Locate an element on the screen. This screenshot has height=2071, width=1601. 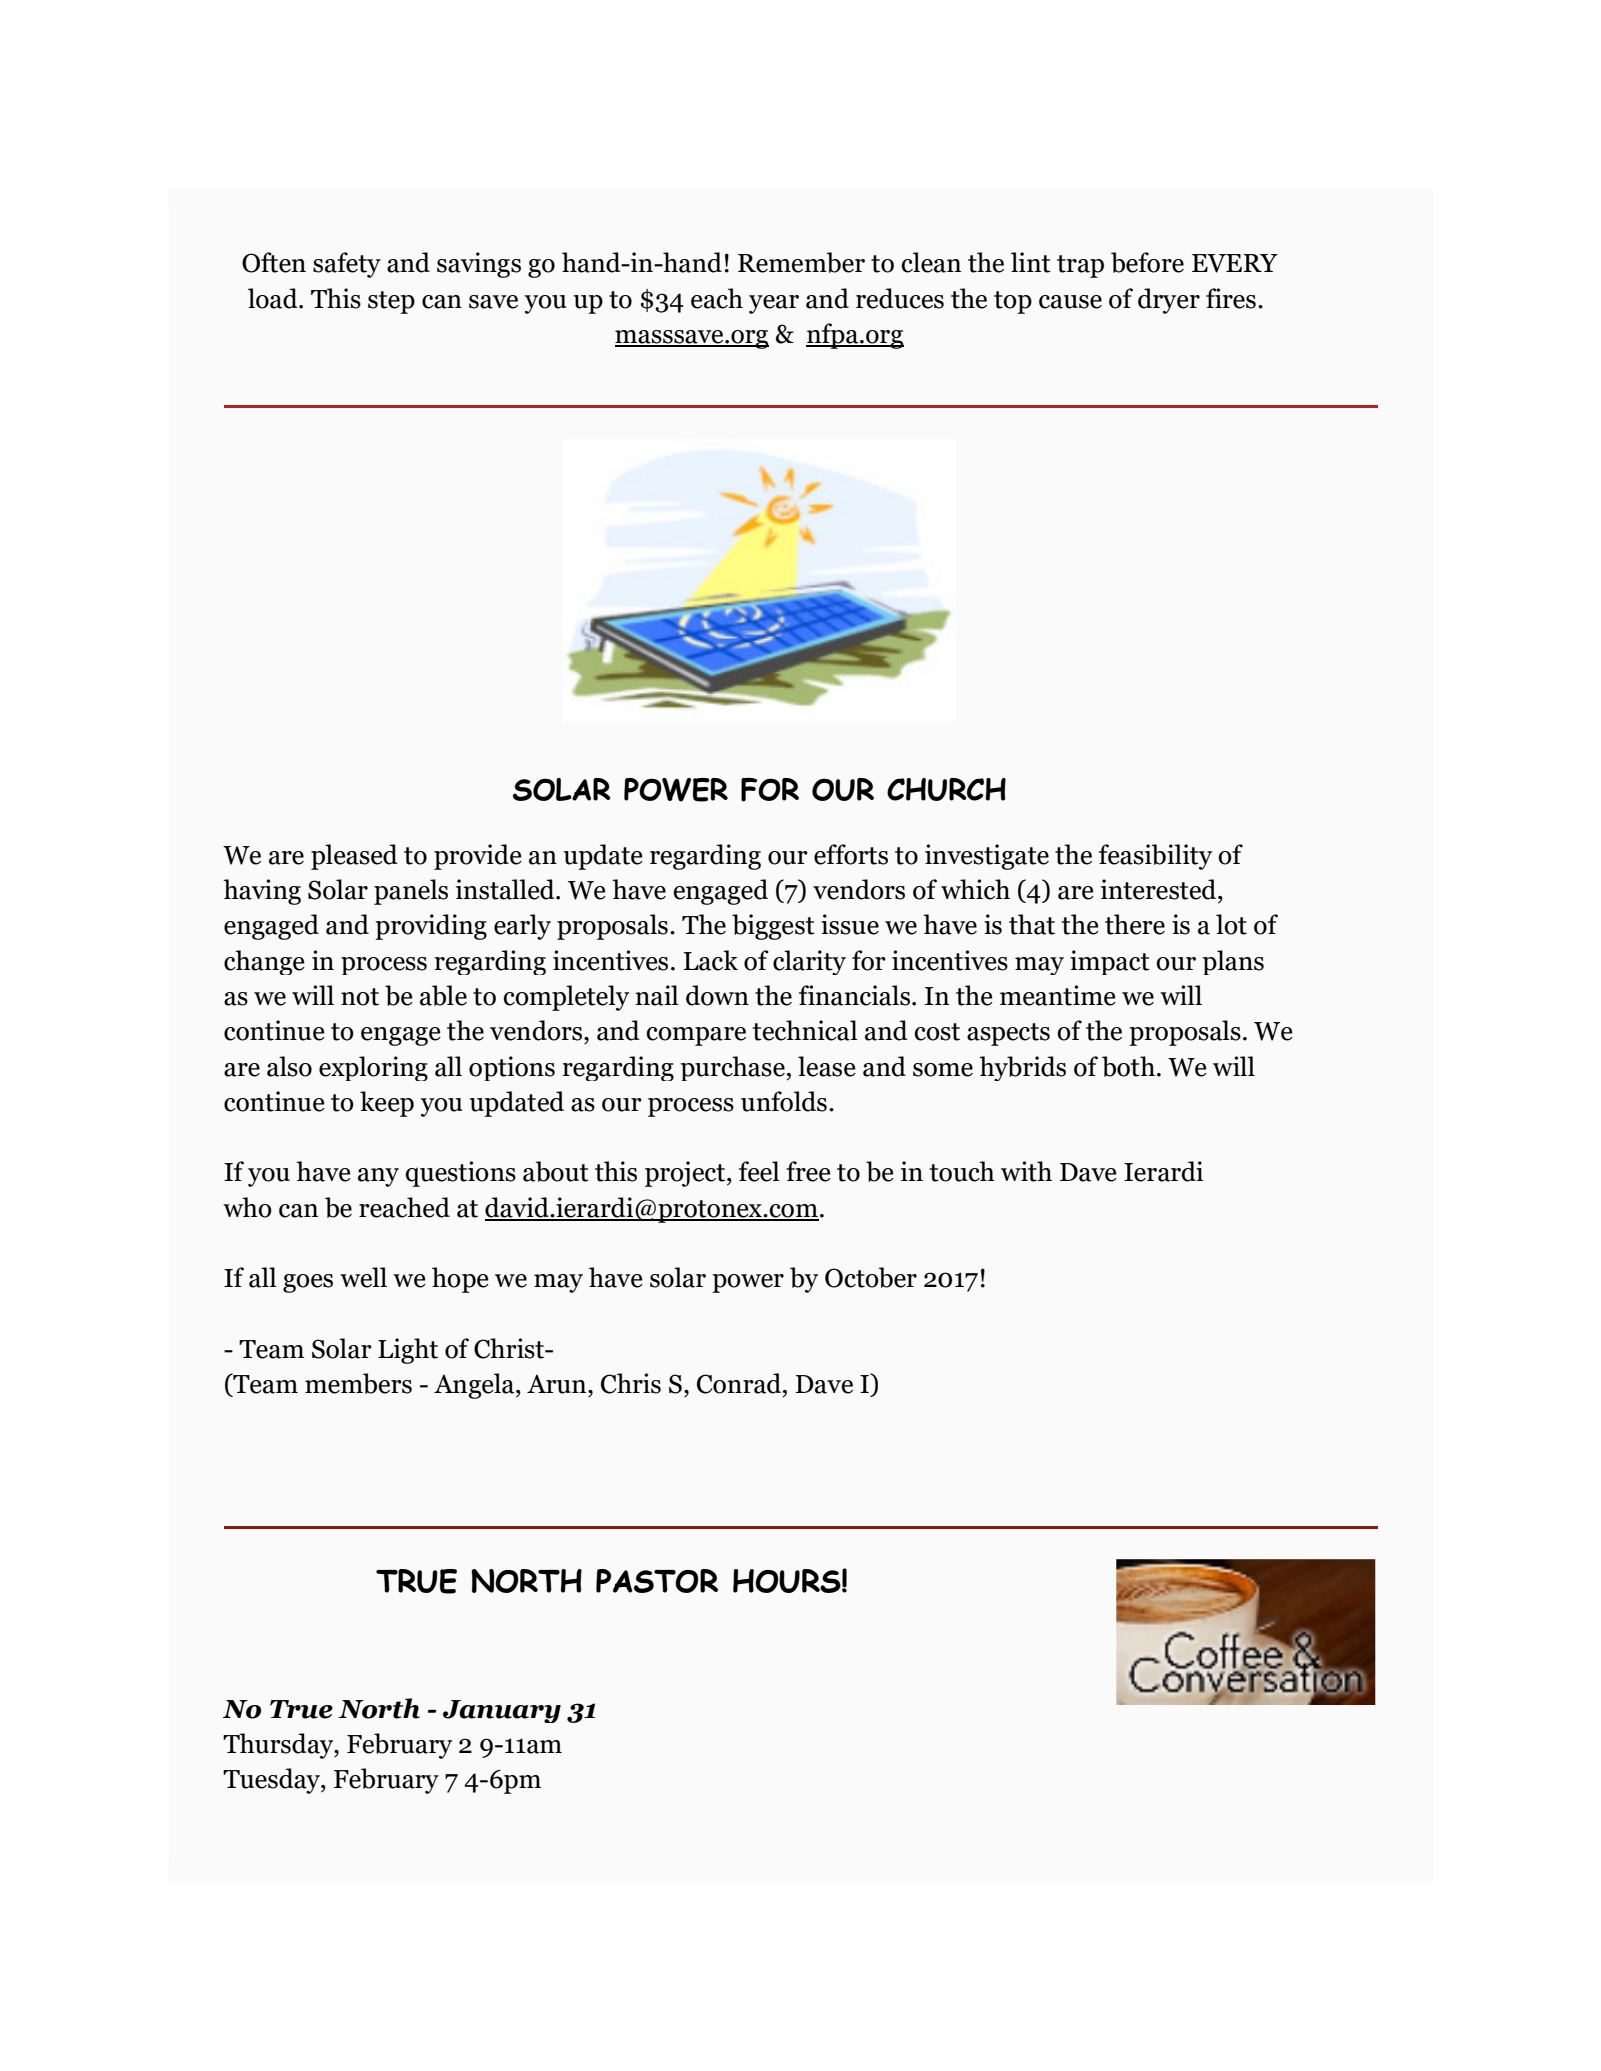
cause is located at coordinates (1070, 302).
